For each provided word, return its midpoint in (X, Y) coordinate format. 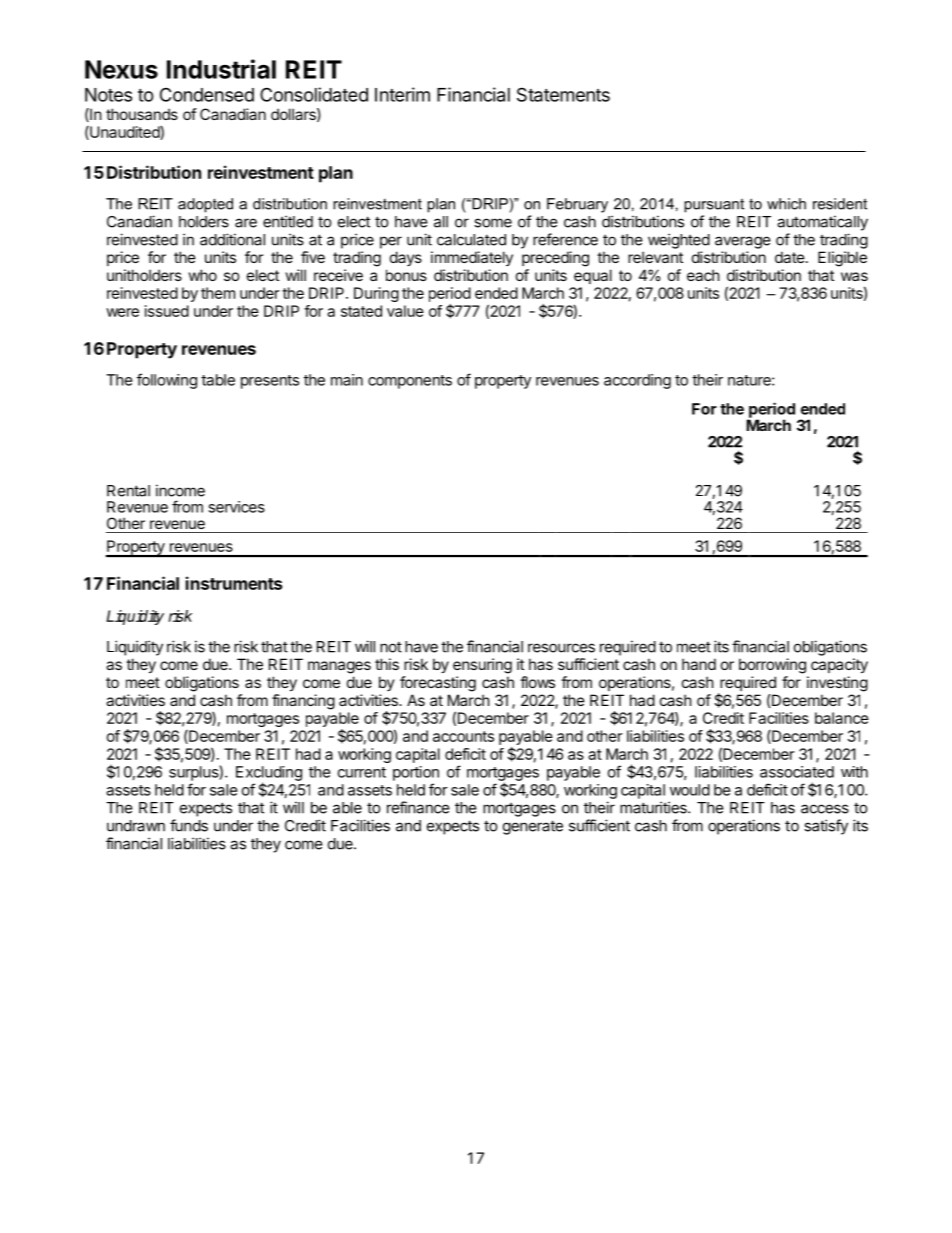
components (410, 382)
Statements (563, 94)
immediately (472, 258)
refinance (418, 807)
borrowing (772, 666)
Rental (128, 491)
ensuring (482, 666)
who (203, 275)
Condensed (207, 94)
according (637, 381)
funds (189, 825)
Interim (402, 94)
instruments (234, 583)
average (743, 242)
